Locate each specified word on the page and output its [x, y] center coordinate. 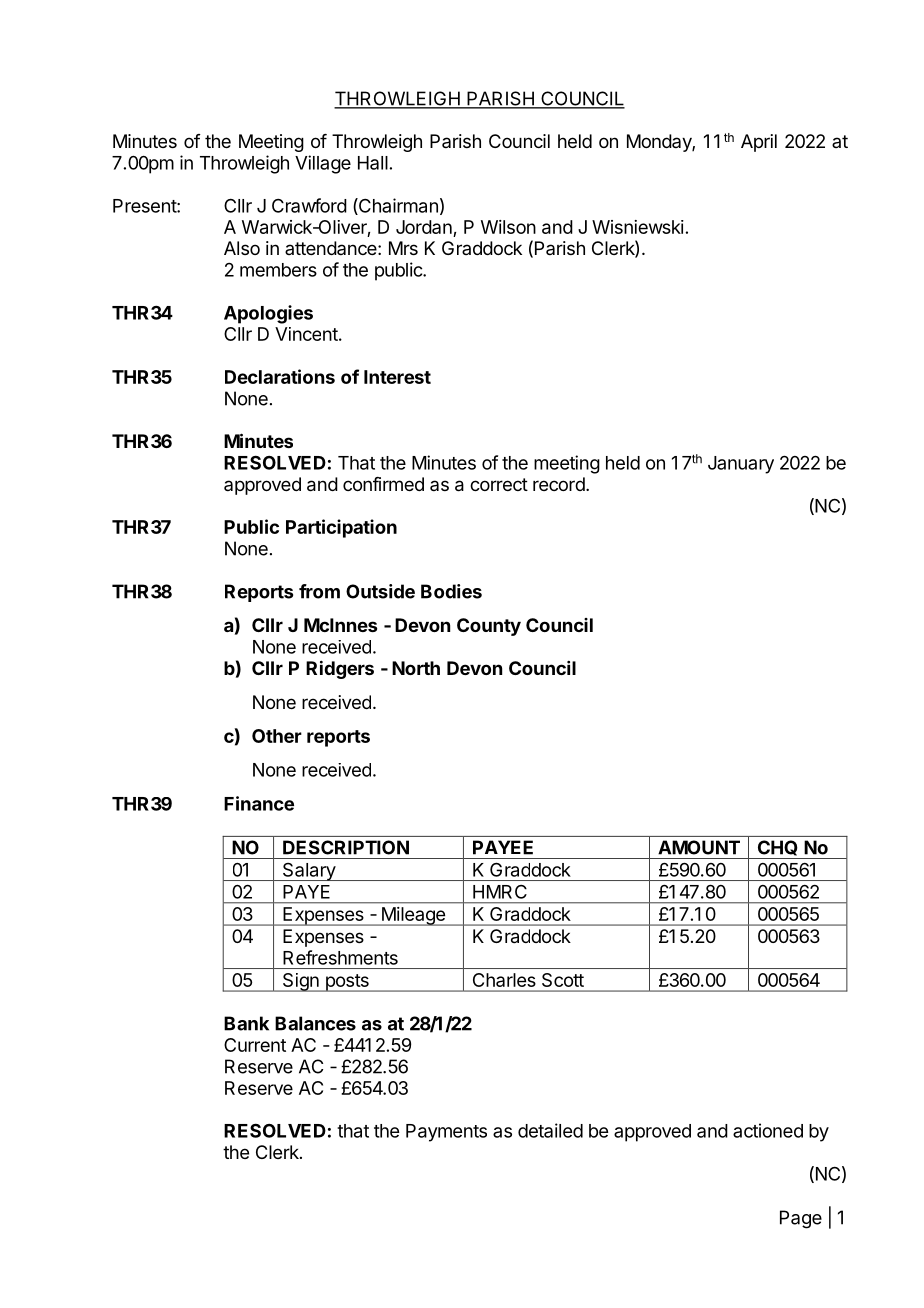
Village [323, 164]
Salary [309, 872]
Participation [341, 528]
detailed [550, 1130]
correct [499, 484]
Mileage [413, 916]
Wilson [508, 227]
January [741, 465]
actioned [768, 1130]
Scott [563, 980]
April [759, 143]
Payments [446, 1133]
